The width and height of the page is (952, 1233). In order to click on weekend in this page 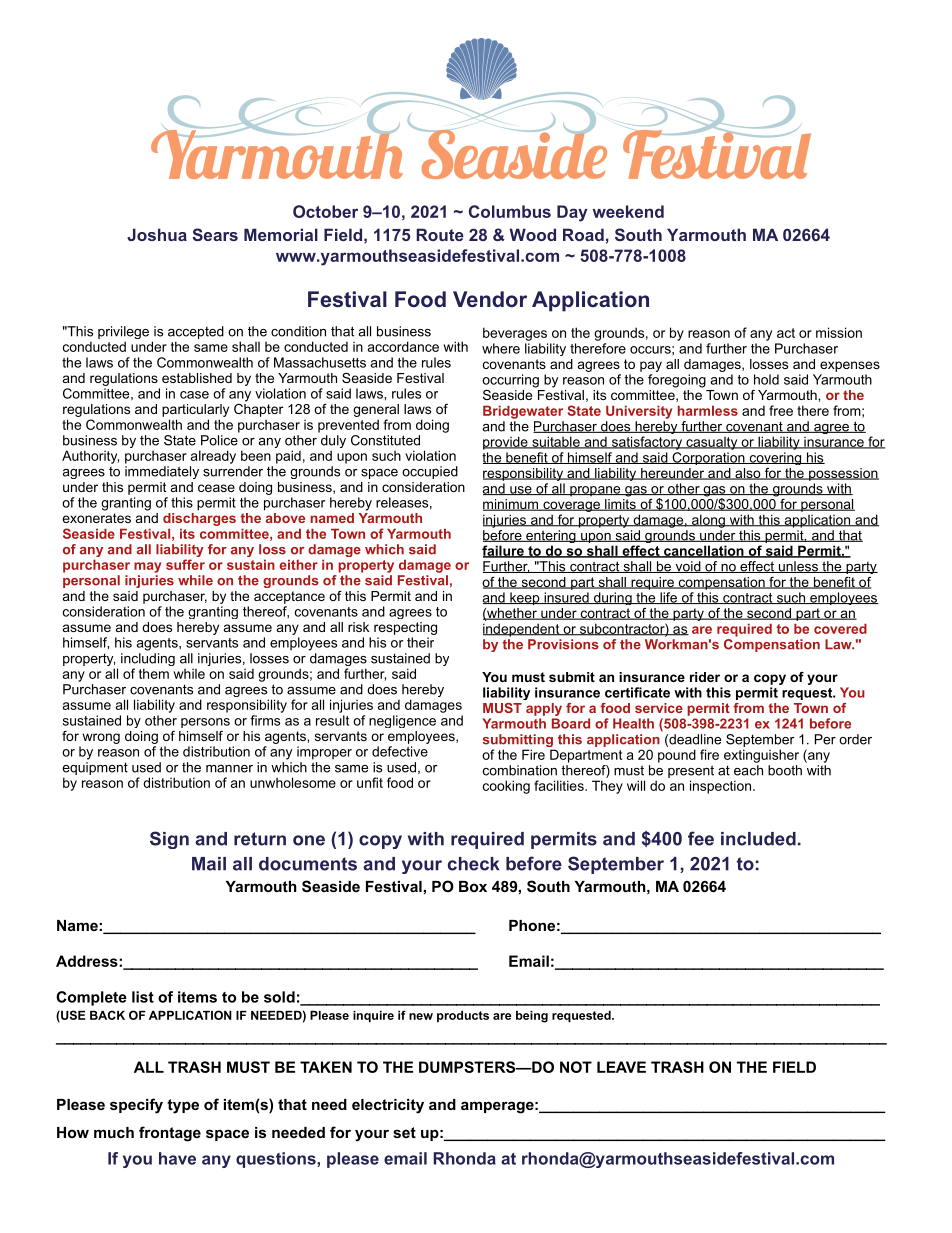, I will do `click(628, 211)`.
